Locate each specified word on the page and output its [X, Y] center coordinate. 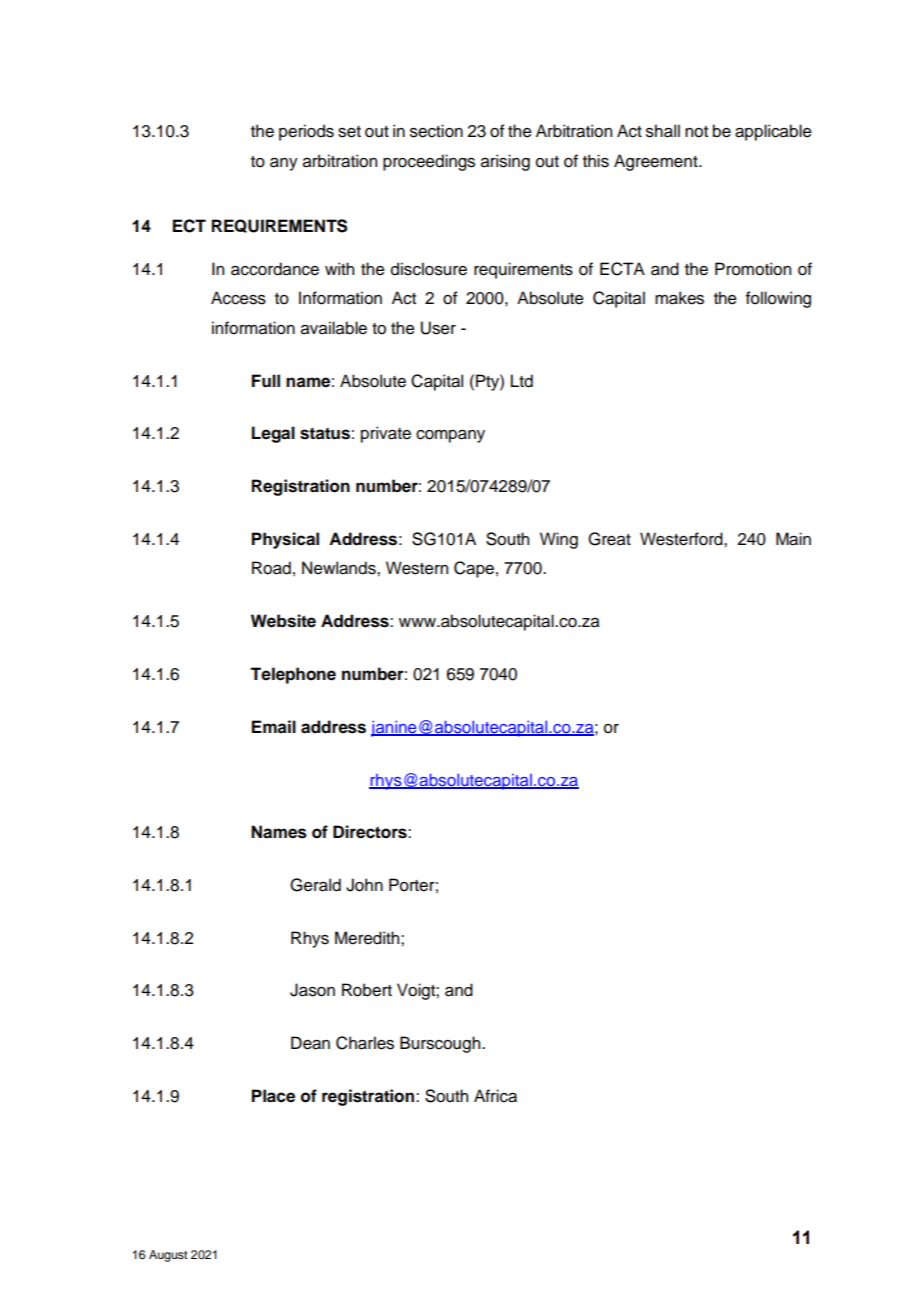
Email [274, 727]
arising [505, 162]
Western [417, 568]
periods [306, 132]
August [168, 1256]
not [696, 132]
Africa [495, 1096]
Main [793, 539]
